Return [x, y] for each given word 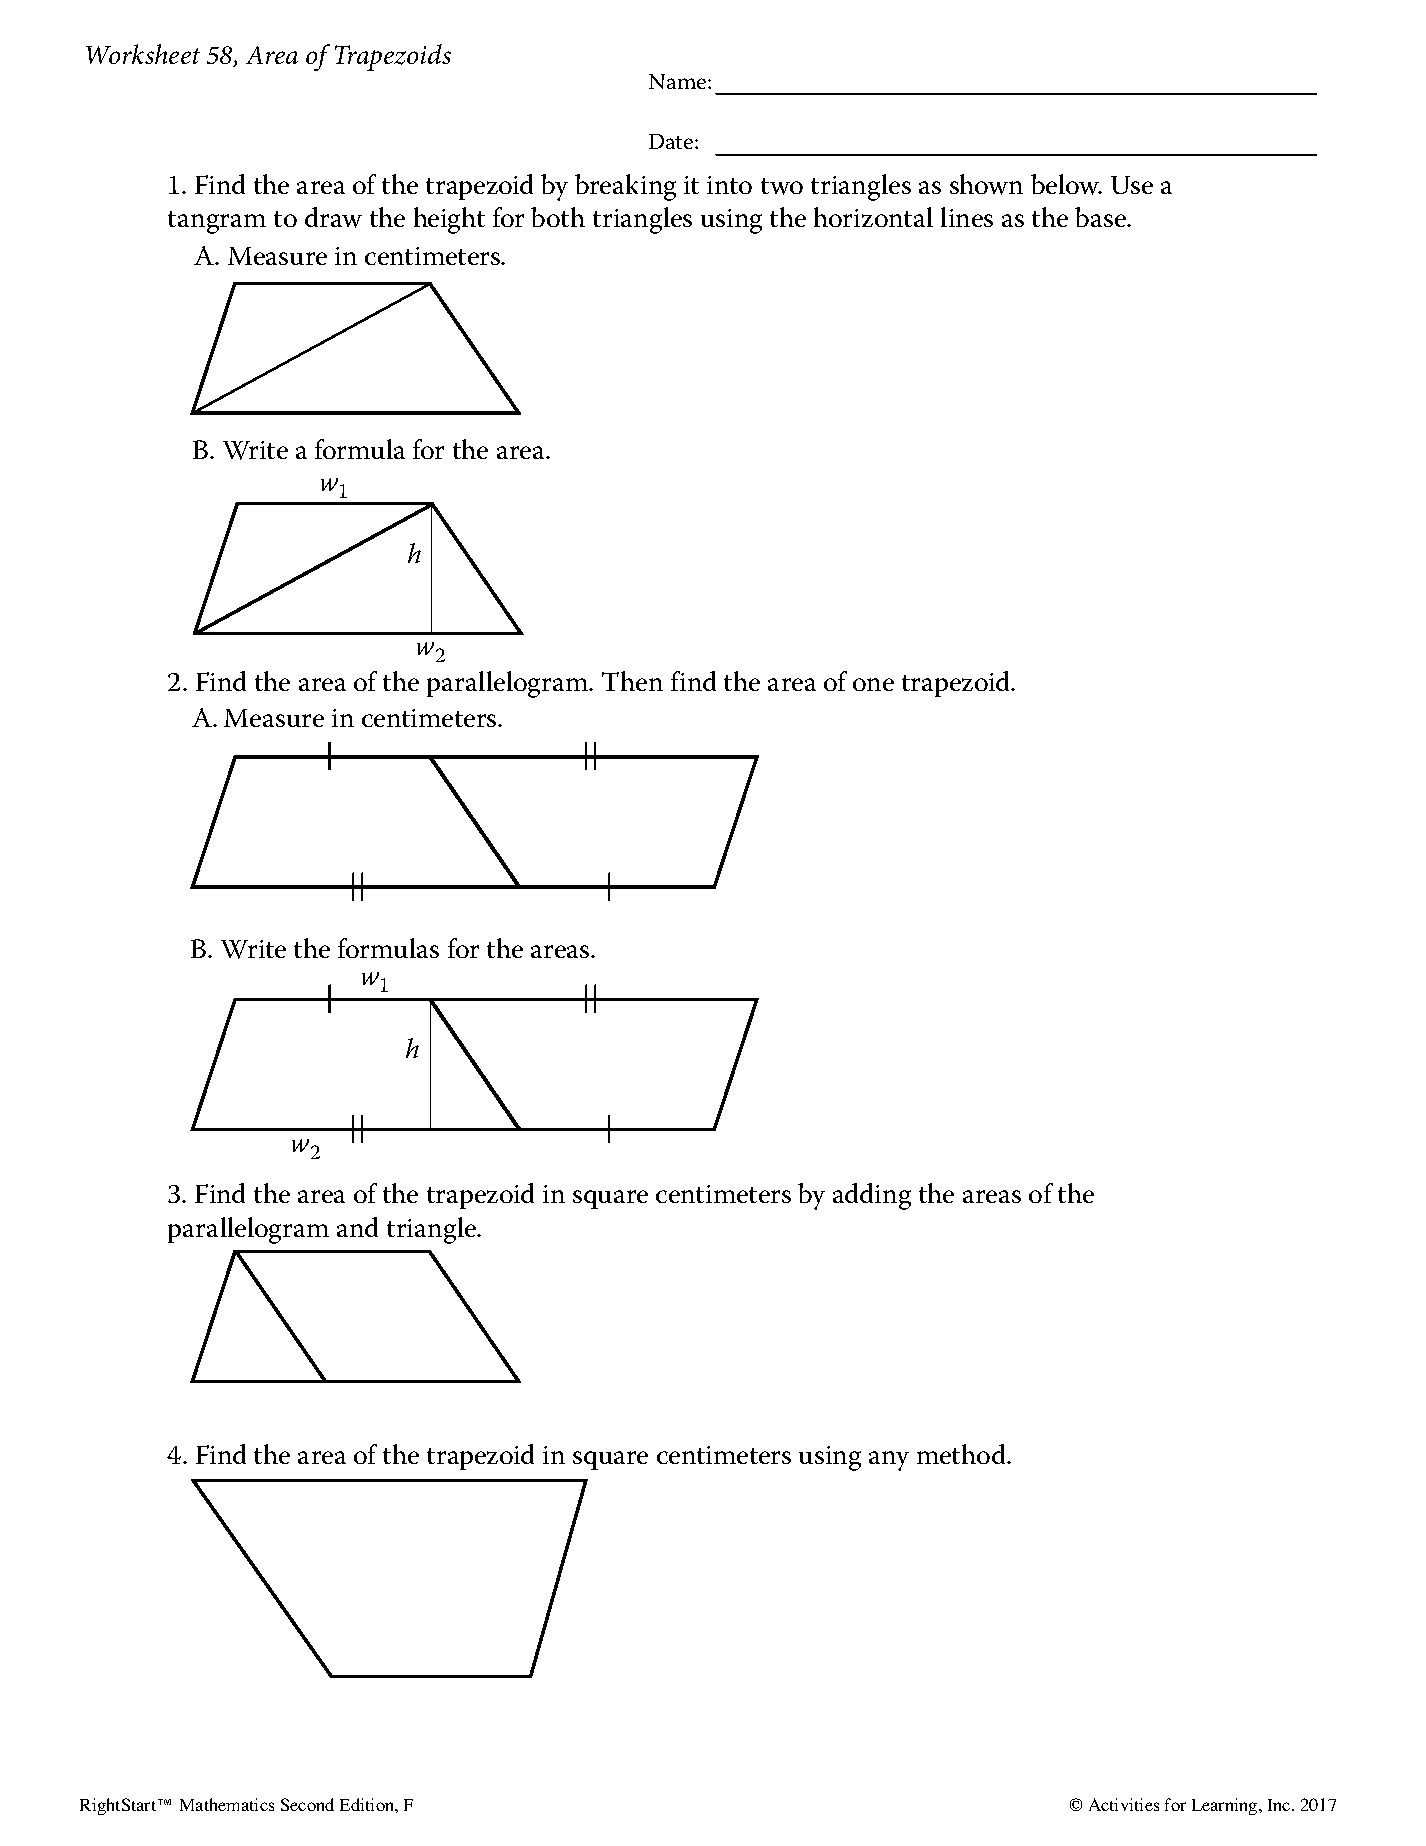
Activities [1124, 1804]
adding [872, 1196]
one [873, 684]
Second [307, 1804]
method [962, 1454]
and [357, 1227]
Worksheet [143, 54]
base [1102, 217]
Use [1132, 185]
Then [632, 681]
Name [679, 81]
